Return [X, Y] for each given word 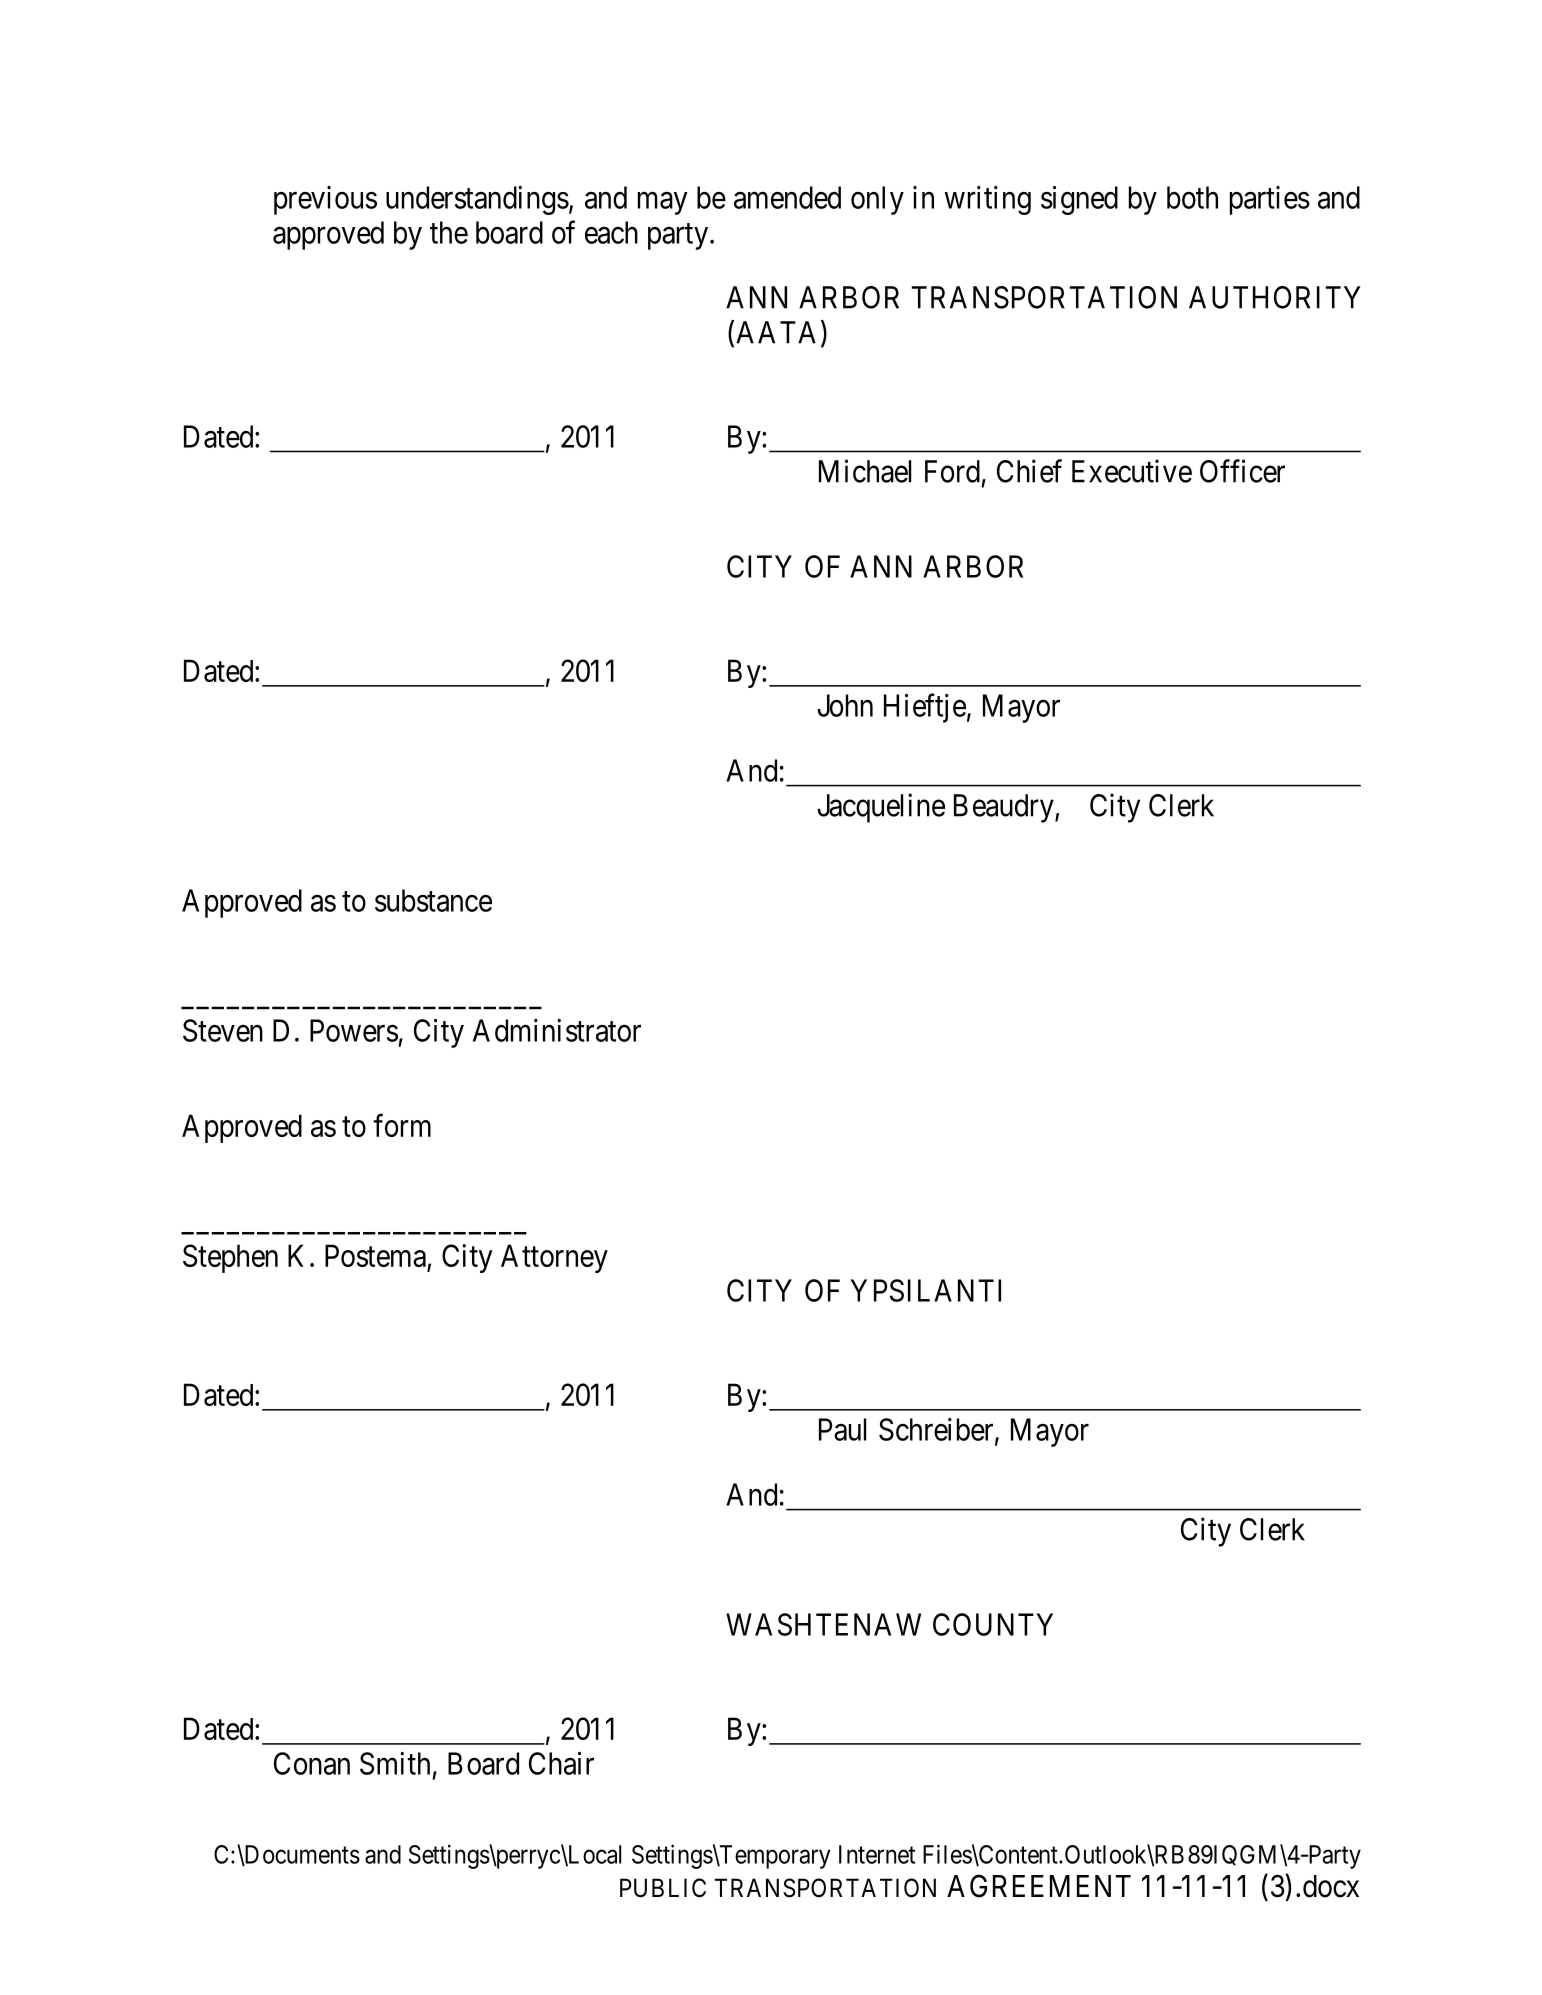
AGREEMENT [1039, 1886]
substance [433, 900]
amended [787, 197]
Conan [312, 1763]
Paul [842, 1429]
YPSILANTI [925, 1290]
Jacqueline [881, 808]
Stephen [230, 1258]
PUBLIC [663, 1888]
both [1192, 197]
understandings [477, 200]
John [845, 705]
